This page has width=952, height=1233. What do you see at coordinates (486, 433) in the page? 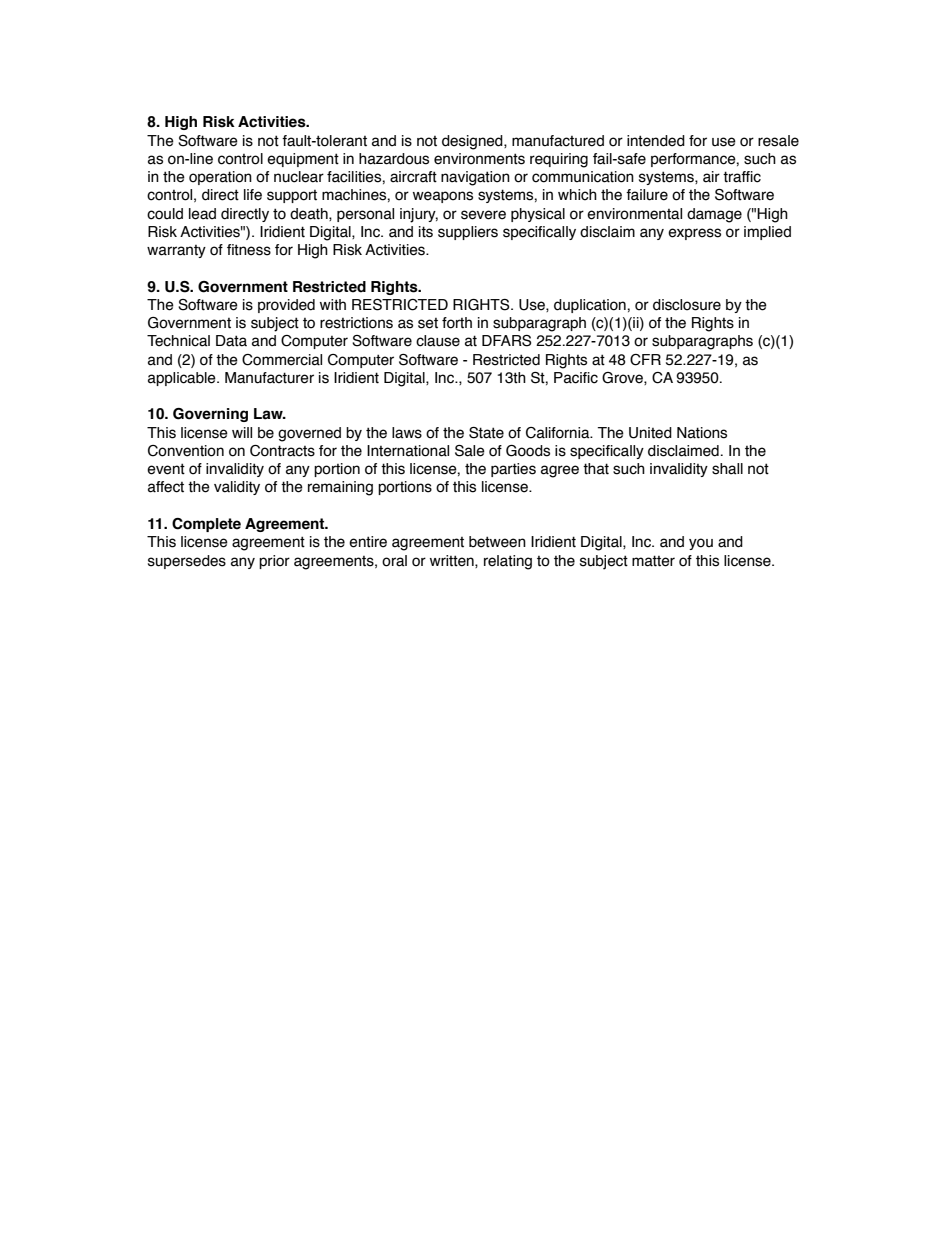
I see `State` at bounding box center [486, 433].
